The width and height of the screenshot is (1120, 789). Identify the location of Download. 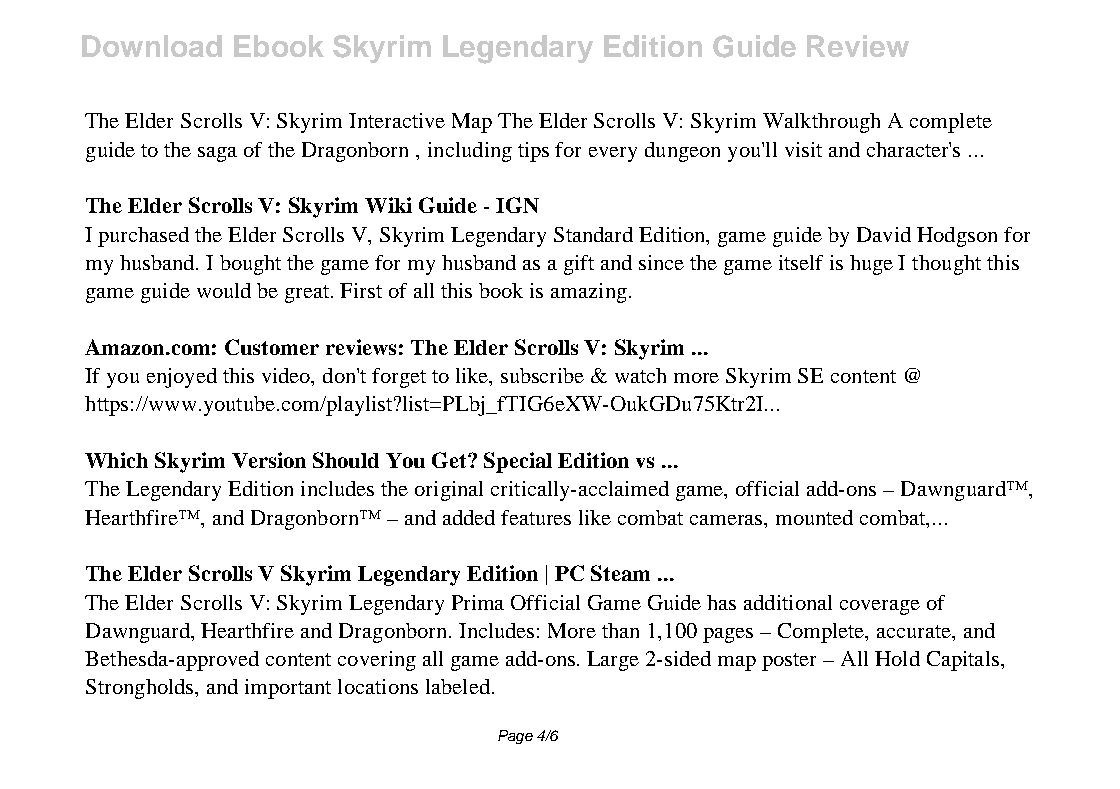
(152, 46).
